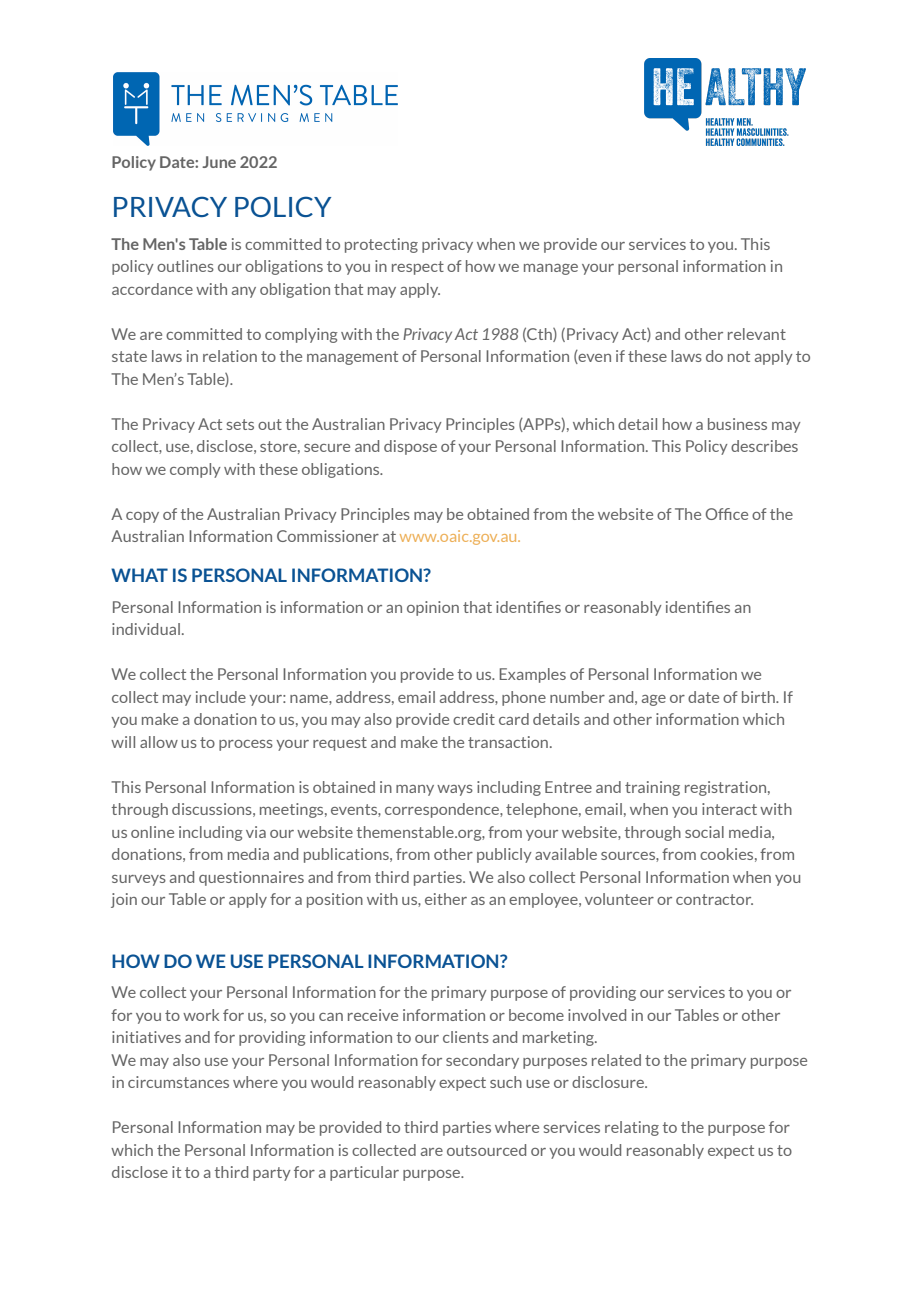  Describe the element at coordinates (486, 1150) in the screenshot. I see `outsourced` at that location.
